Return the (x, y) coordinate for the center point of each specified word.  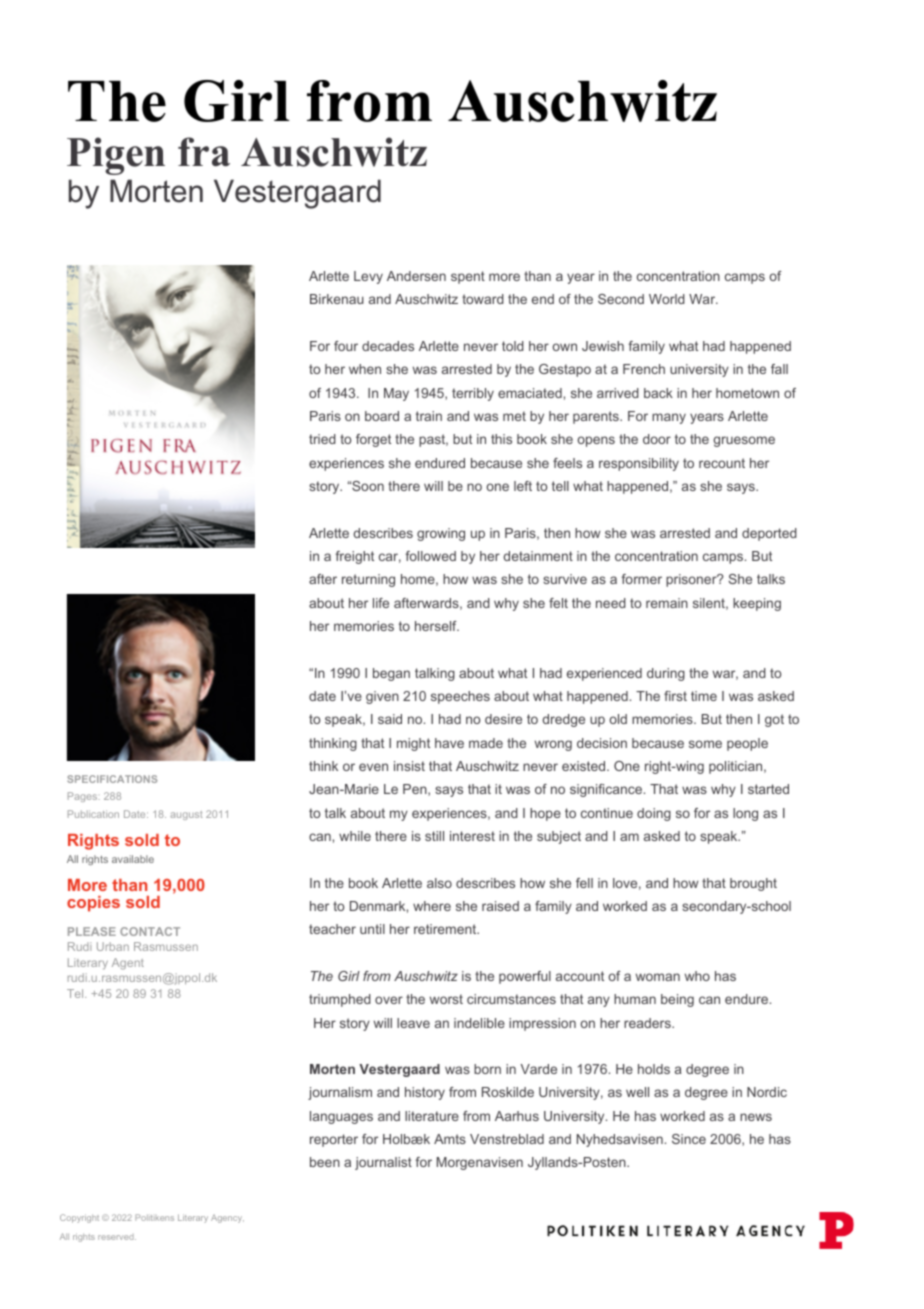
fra (204, 151)
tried (322, 439)
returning (368, 580)
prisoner (692, 580)
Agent (128, 964)
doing (654, 814)
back (658, 393)
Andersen (416, 276)
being (677, 1000)
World (667, 299)
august (186, 815)
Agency (227, 1219)
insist (409, 766)
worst (446, 999)
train (429, 416)
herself (437, 626)
